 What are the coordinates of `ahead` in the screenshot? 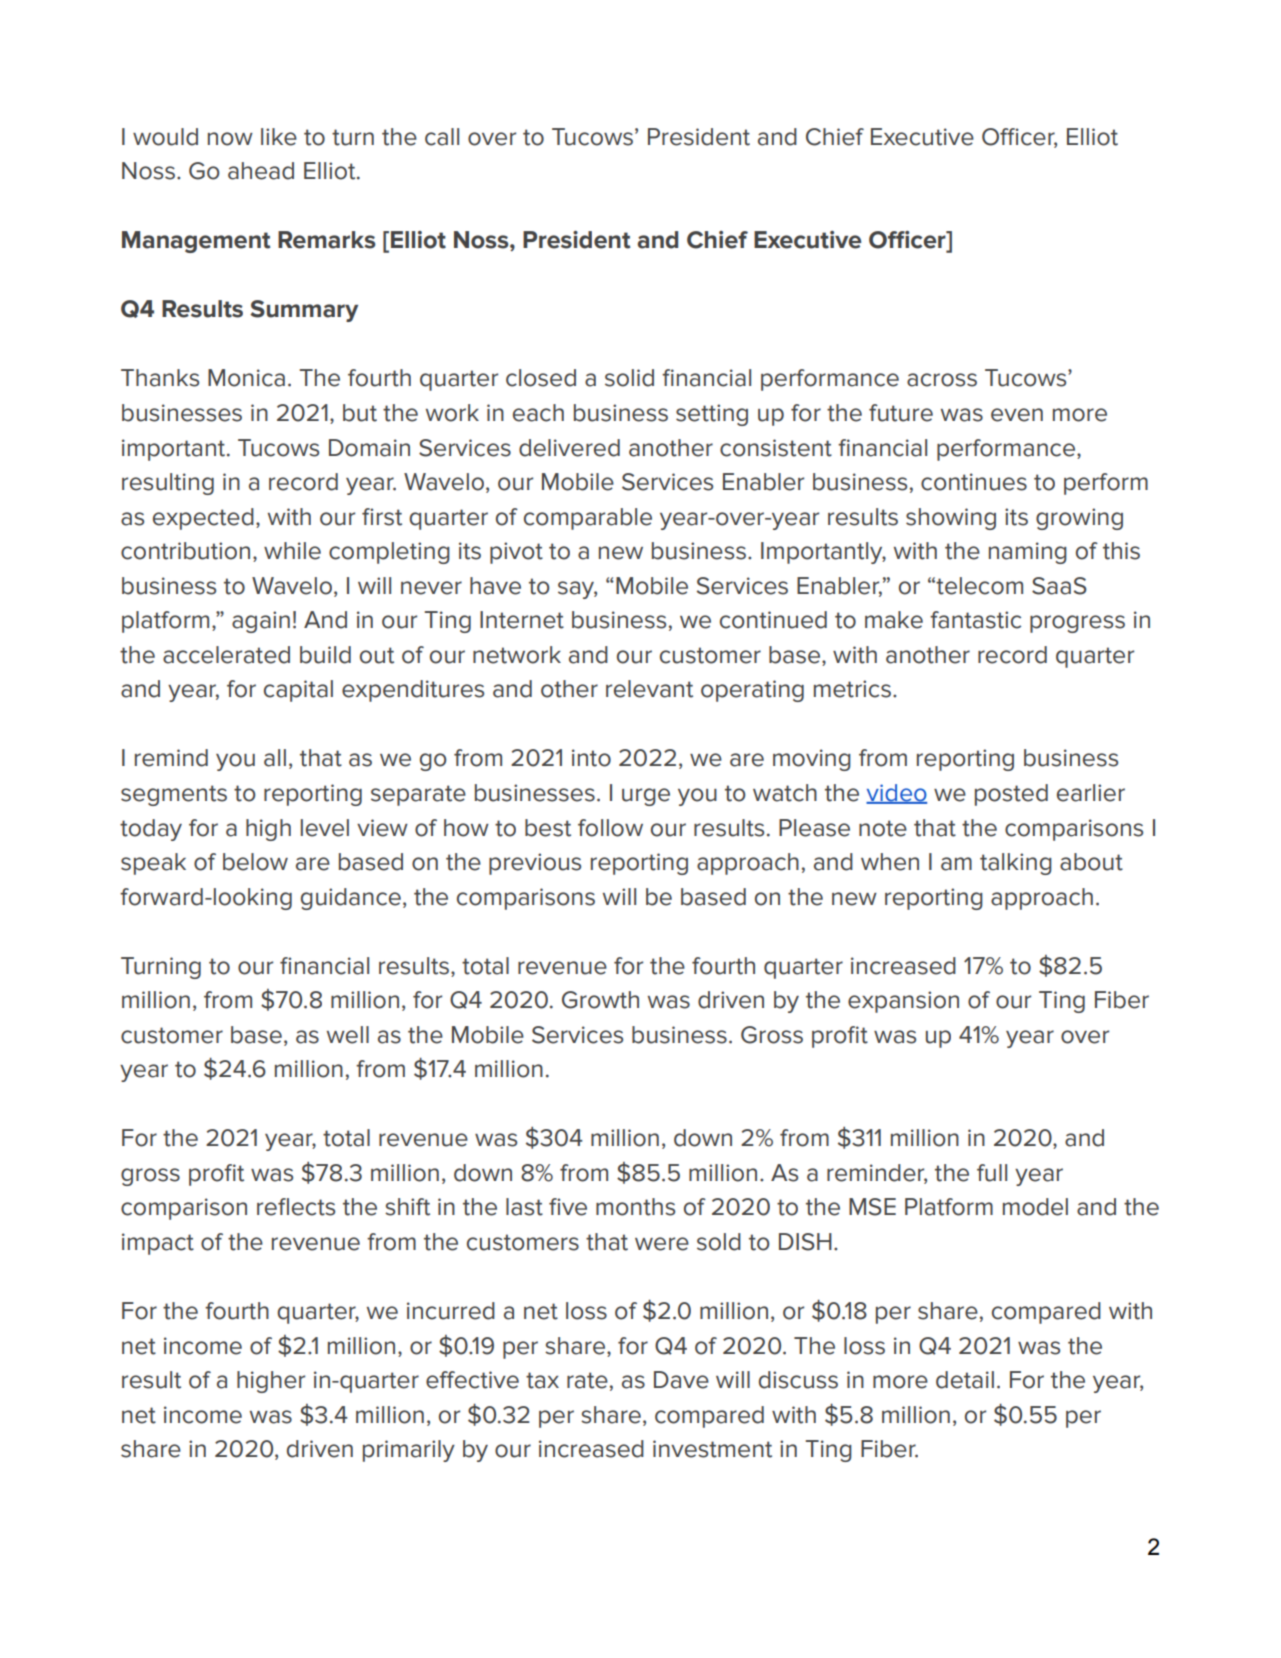 It's located at (261, 171).
